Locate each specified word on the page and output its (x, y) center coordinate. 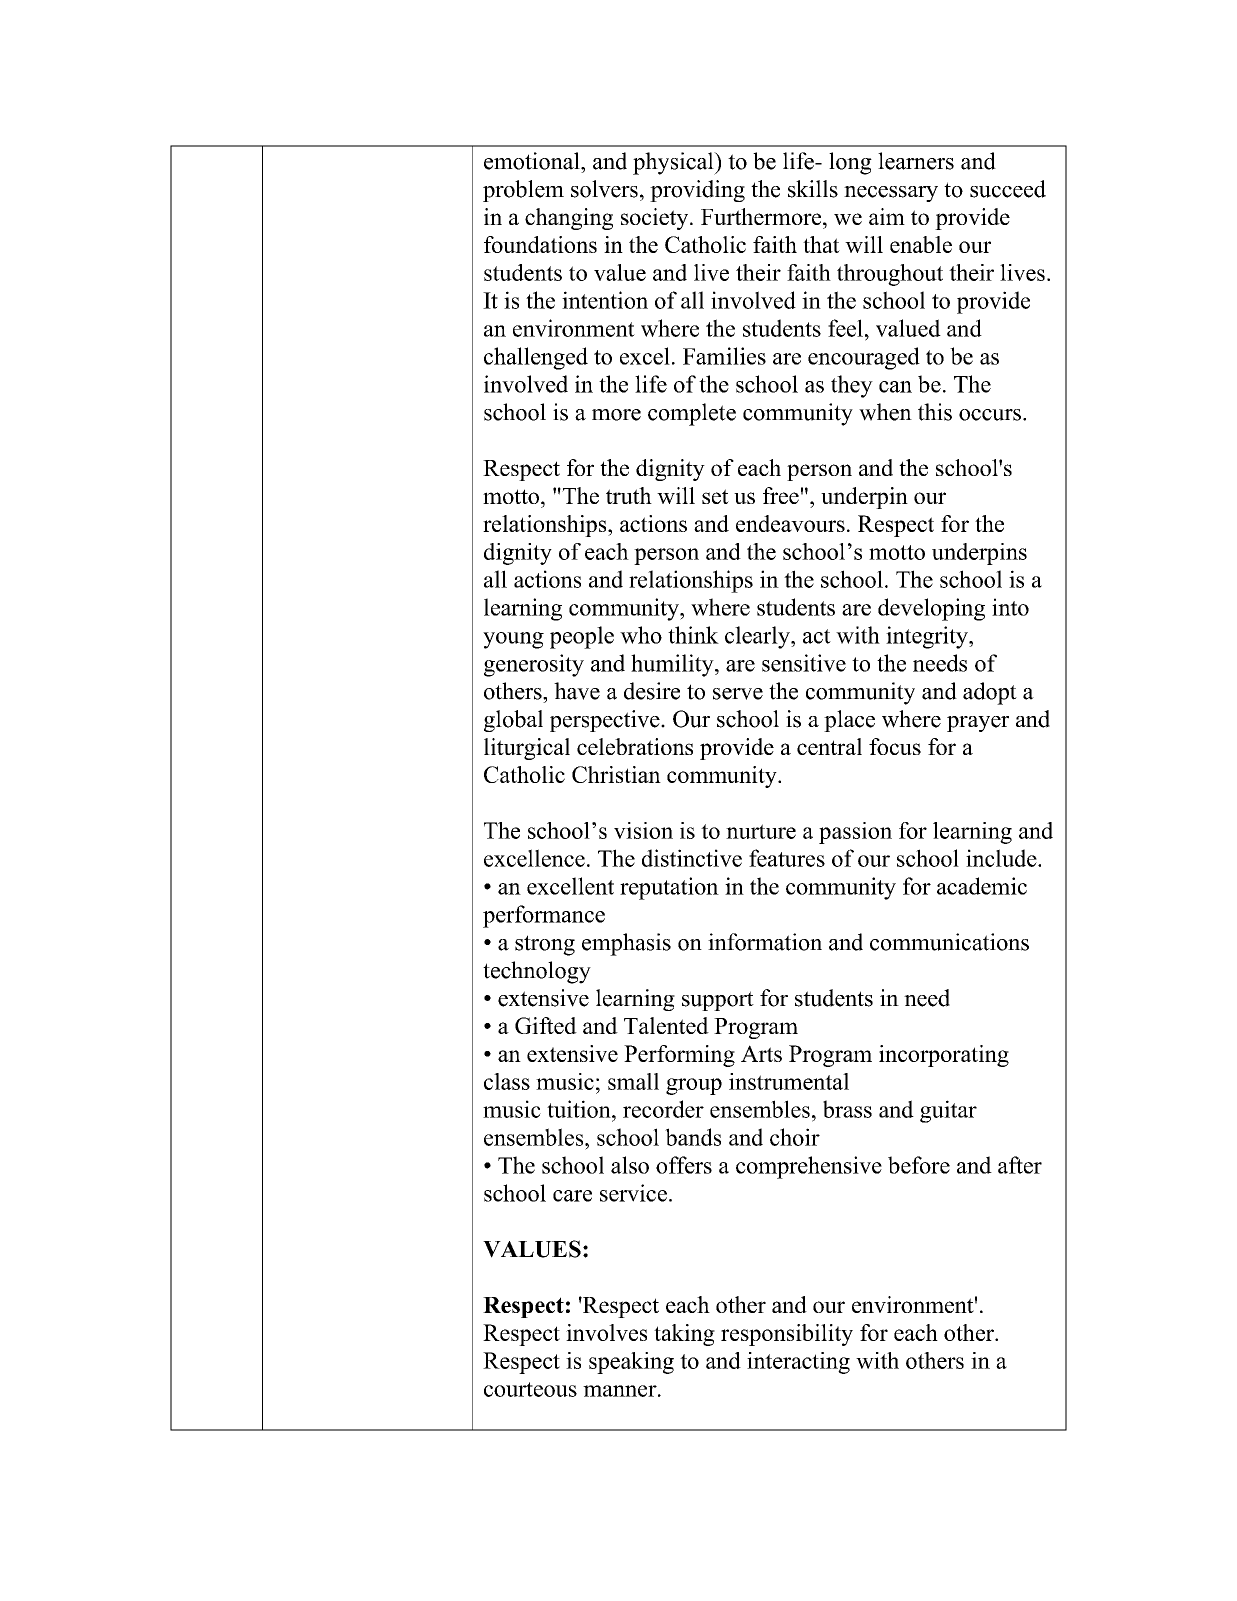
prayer (978, 724)
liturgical (527, 749)
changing (569, 219)
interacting (798, 1363)
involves (606, 1332)
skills (813, 189)
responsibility (787, 1335)
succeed (1008, 189)
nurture (761, 831)
